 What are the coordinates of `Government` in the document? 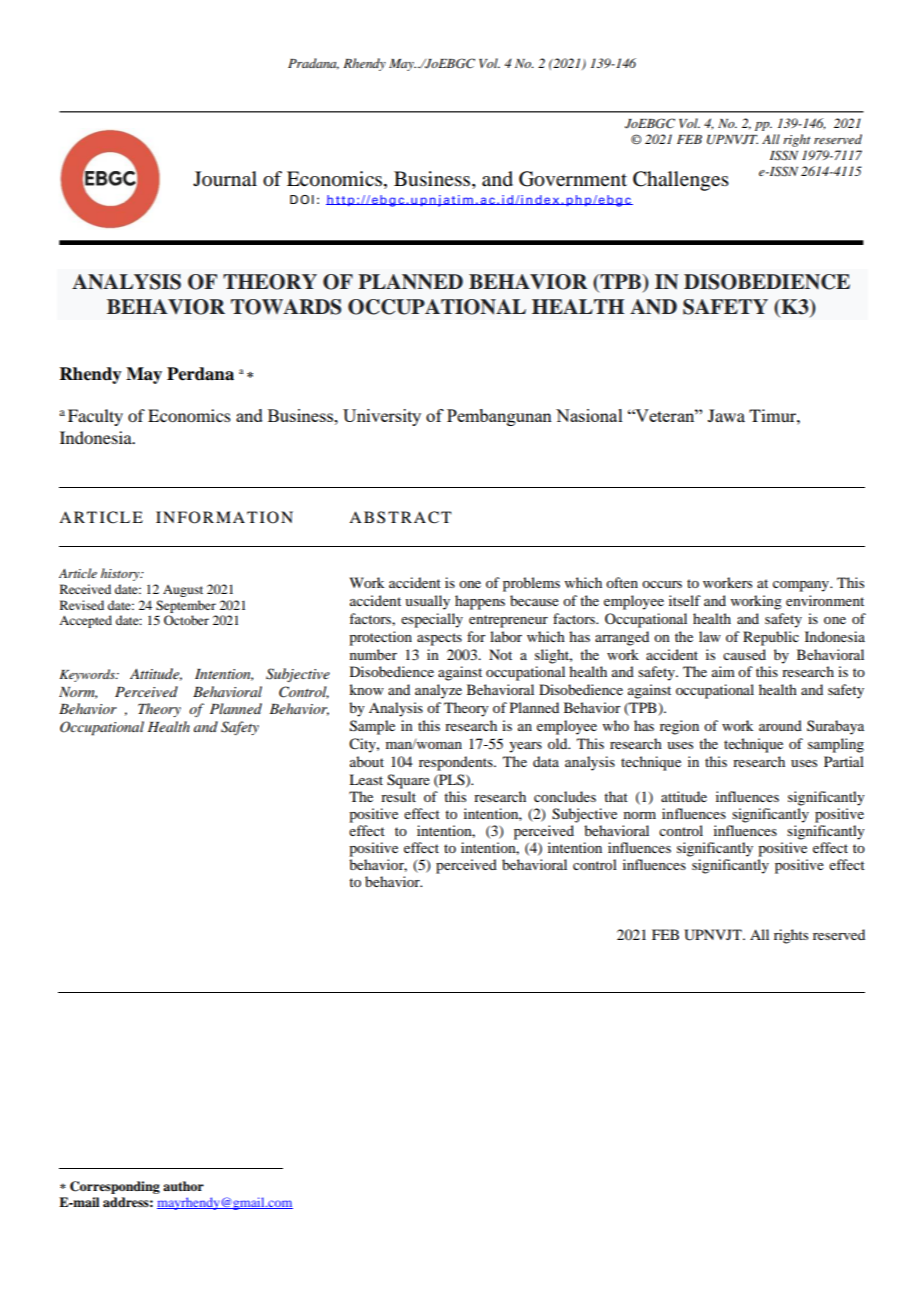 It's located at (573, 179).
